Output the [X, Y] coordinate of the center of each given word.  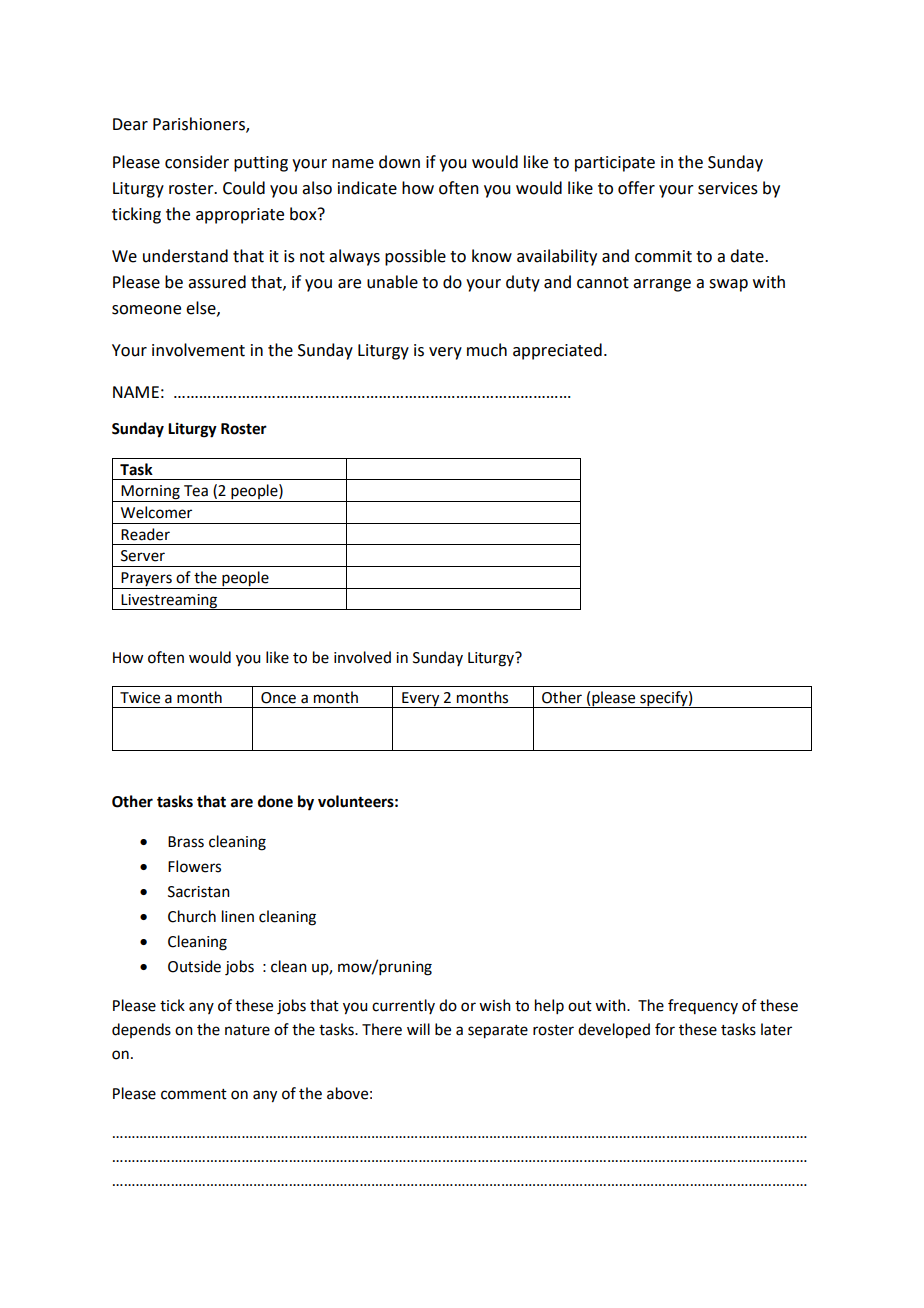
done [275, 801]
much [487, 350]
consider [197, 162]
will [418, 1029]
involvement [198, 350]
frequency [703, 1006]
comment [194, 1094]
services [728, 188]
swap [728, 285]
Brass [186, 842]
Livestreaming [169, 602]
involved [362, 657]
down [399, 162]
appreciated [557, 351]
